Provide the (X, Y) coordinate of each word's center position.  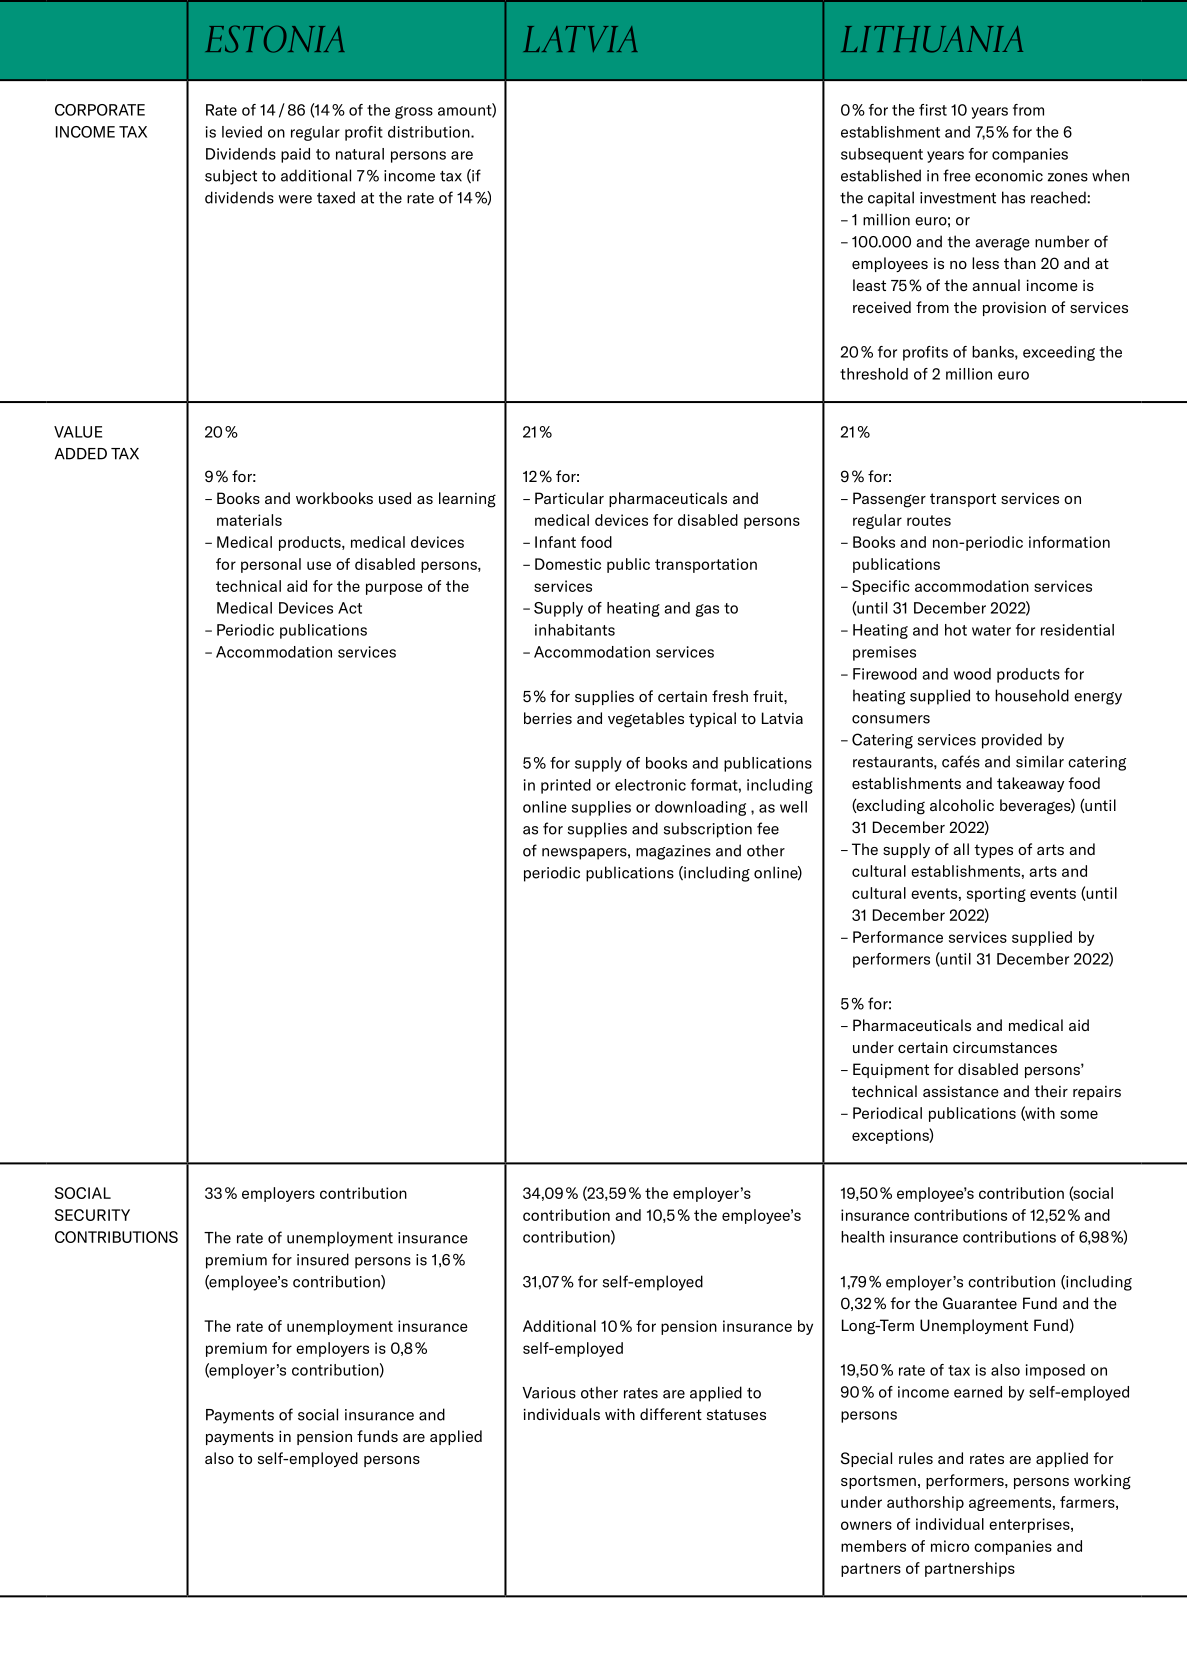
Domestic (568, 564)
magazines (673, 852)
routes (929, 520)
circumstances (1005, 1047)
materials (249, 520)
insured (323, 1259)
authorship (925, 1503)
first (933, 110)
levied (242, 132)
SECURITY (92, 1215)
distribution (430, 132)
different (671, 1414)
